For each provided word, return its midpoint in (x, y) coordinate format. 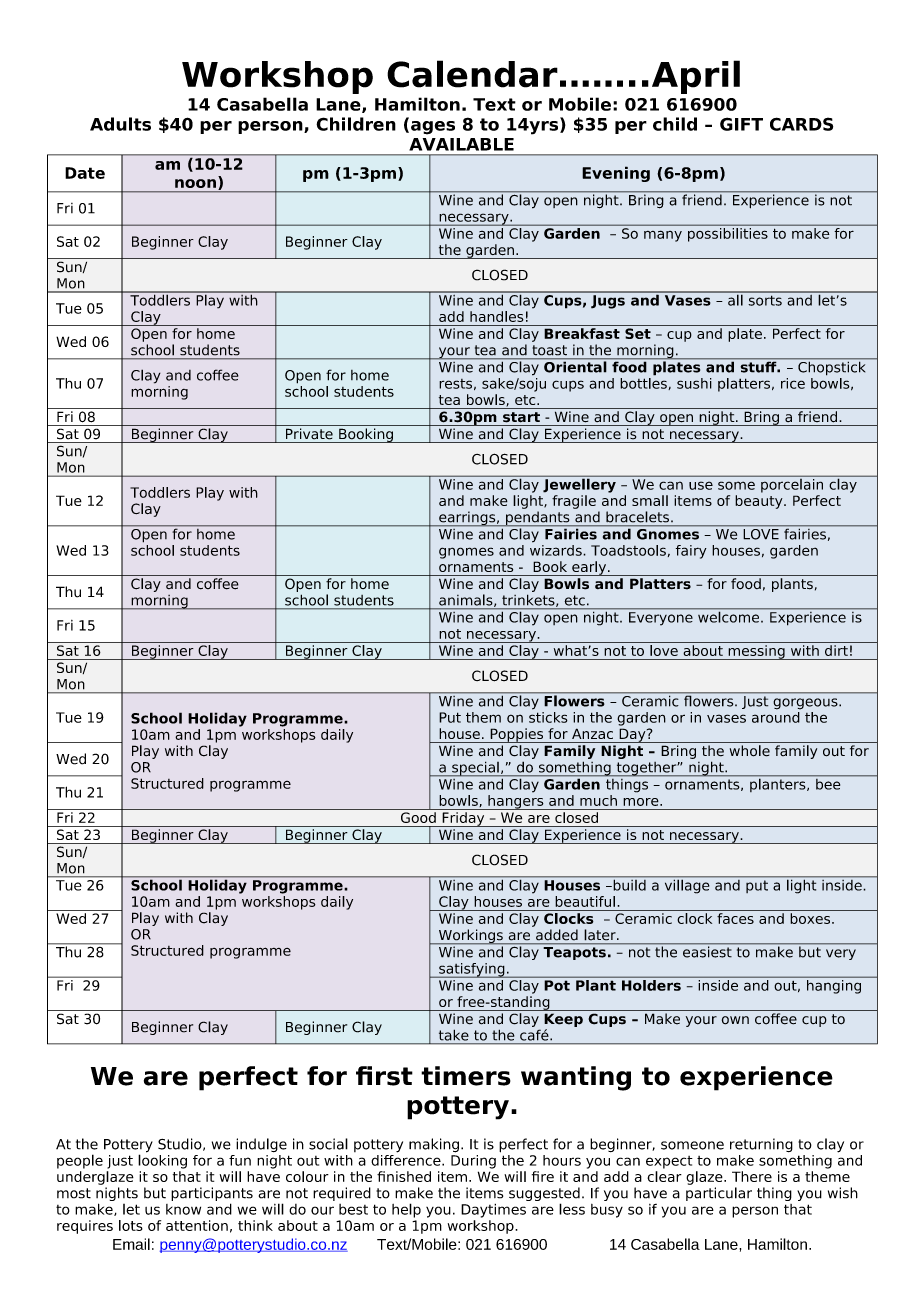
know (183, 1209)
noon (195, 183)
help (406, 1210)
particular (719, 1194)
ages (433, 128)
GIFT (741, 124)
